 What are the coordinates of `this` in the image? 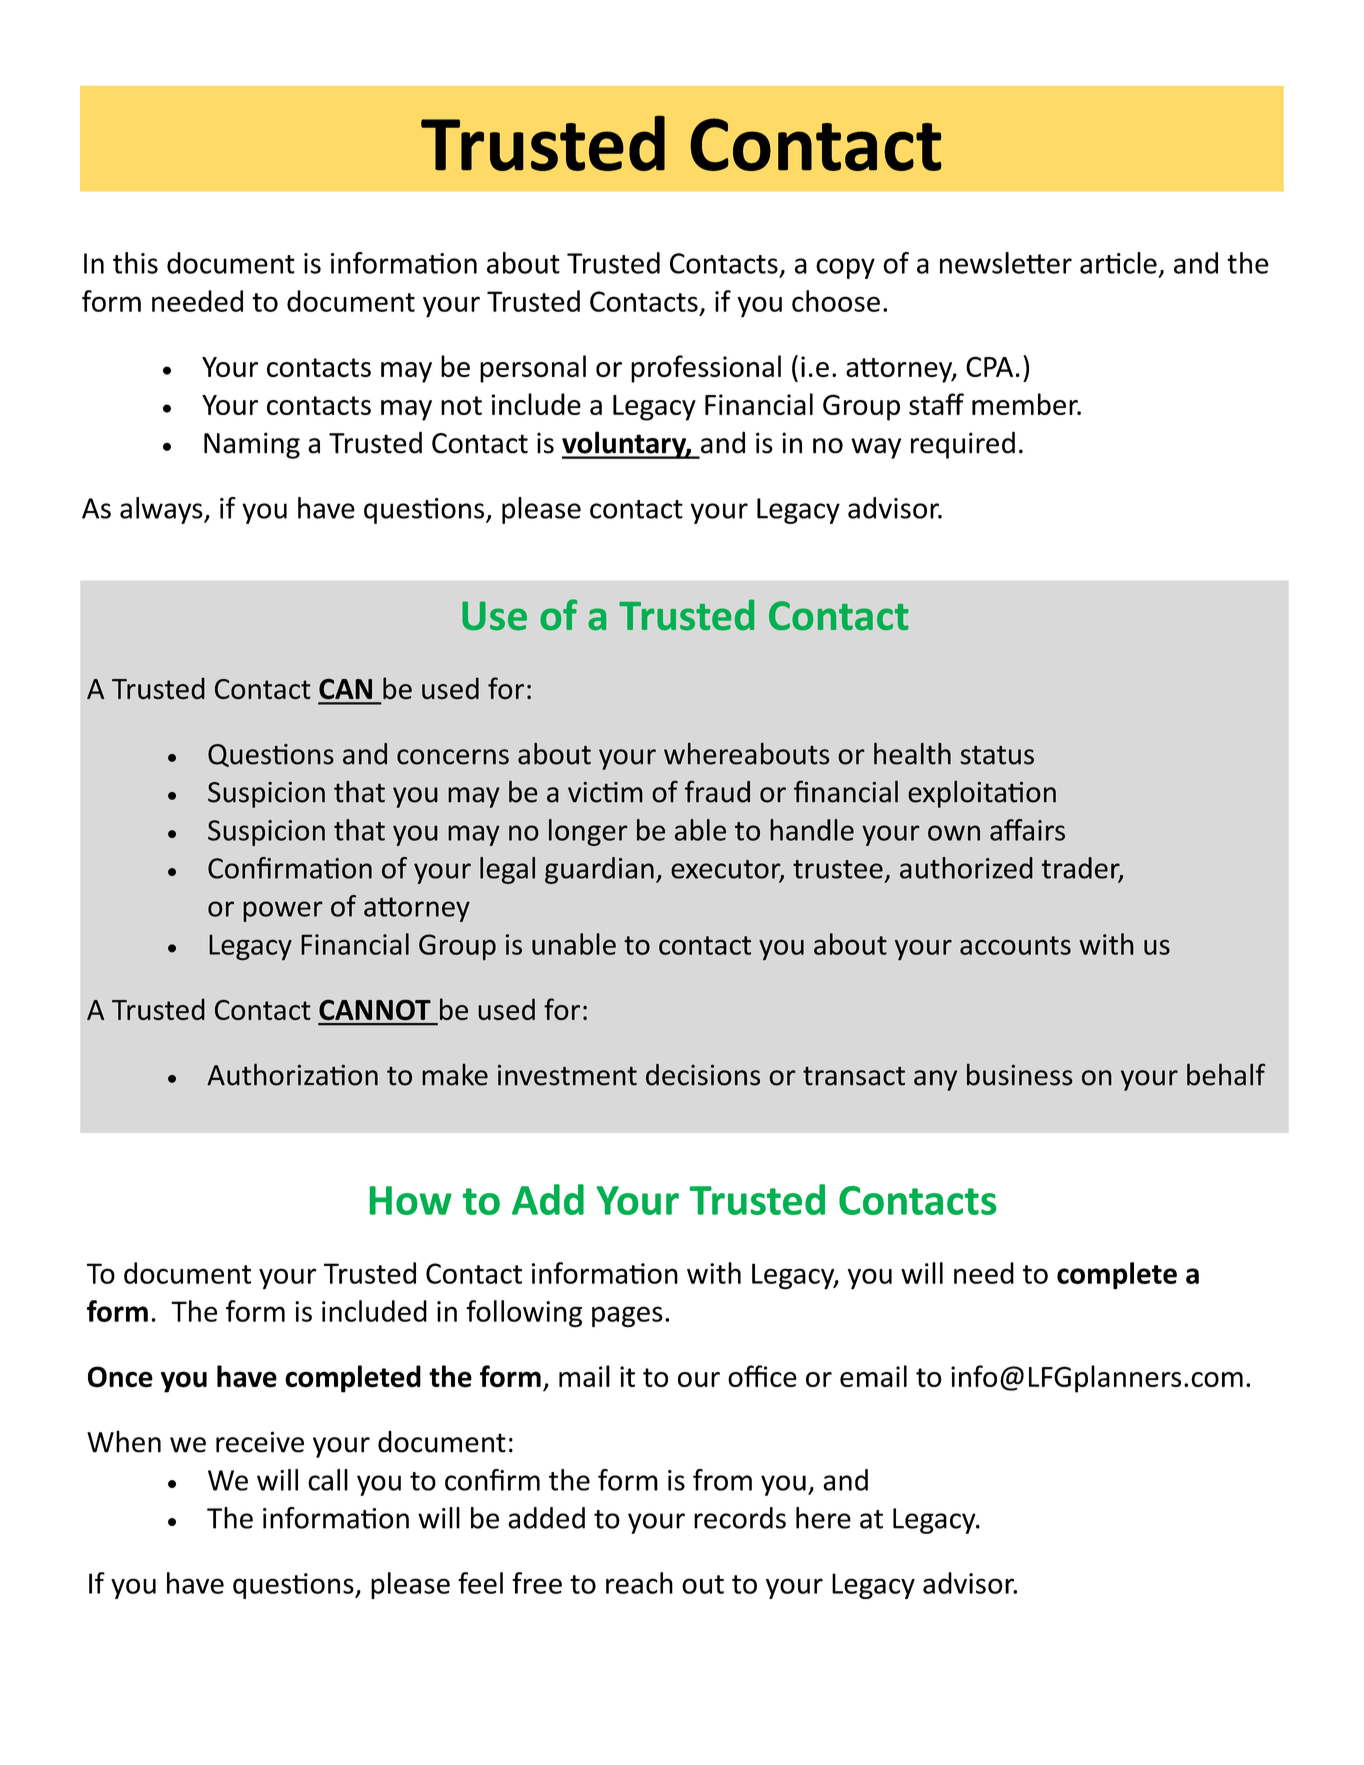 It's located at (135, 263).
